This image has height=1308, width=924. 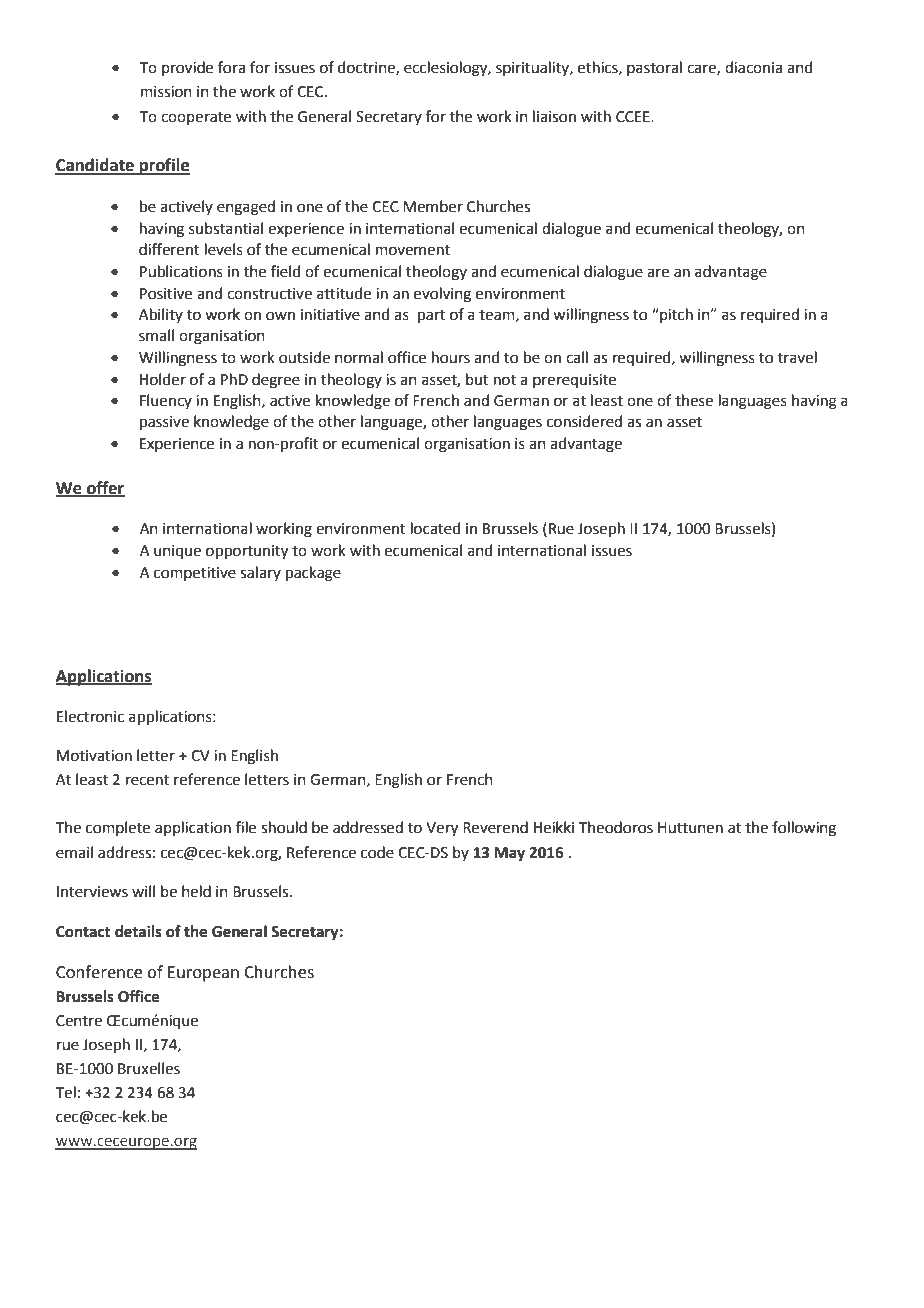 What do you see at coordinates (195, 574) in the image?
I see `competitive` at bounding box center [195, 574].
